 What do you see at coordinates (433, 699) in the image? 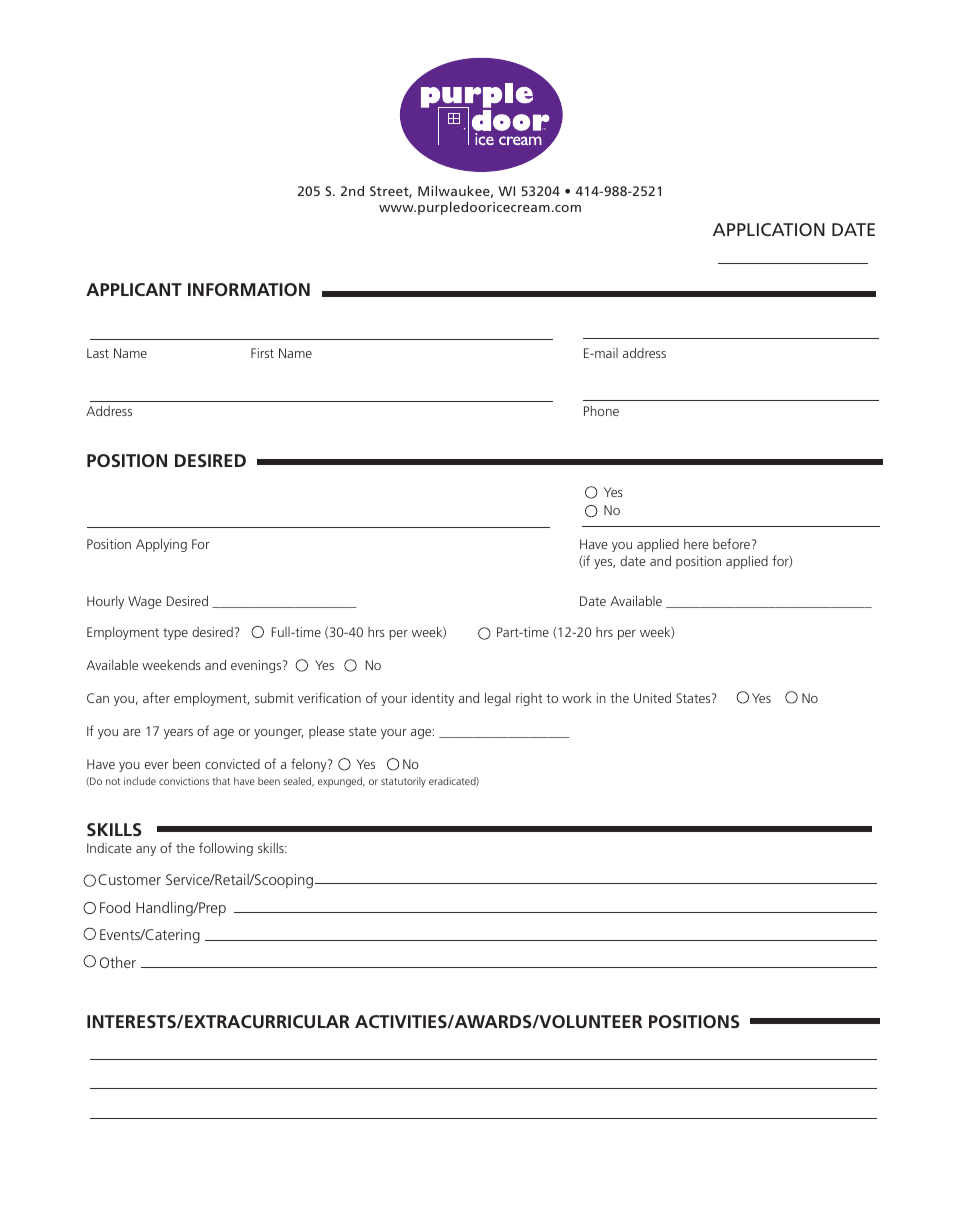
I see `identity` at bounding box center [433, 699].
